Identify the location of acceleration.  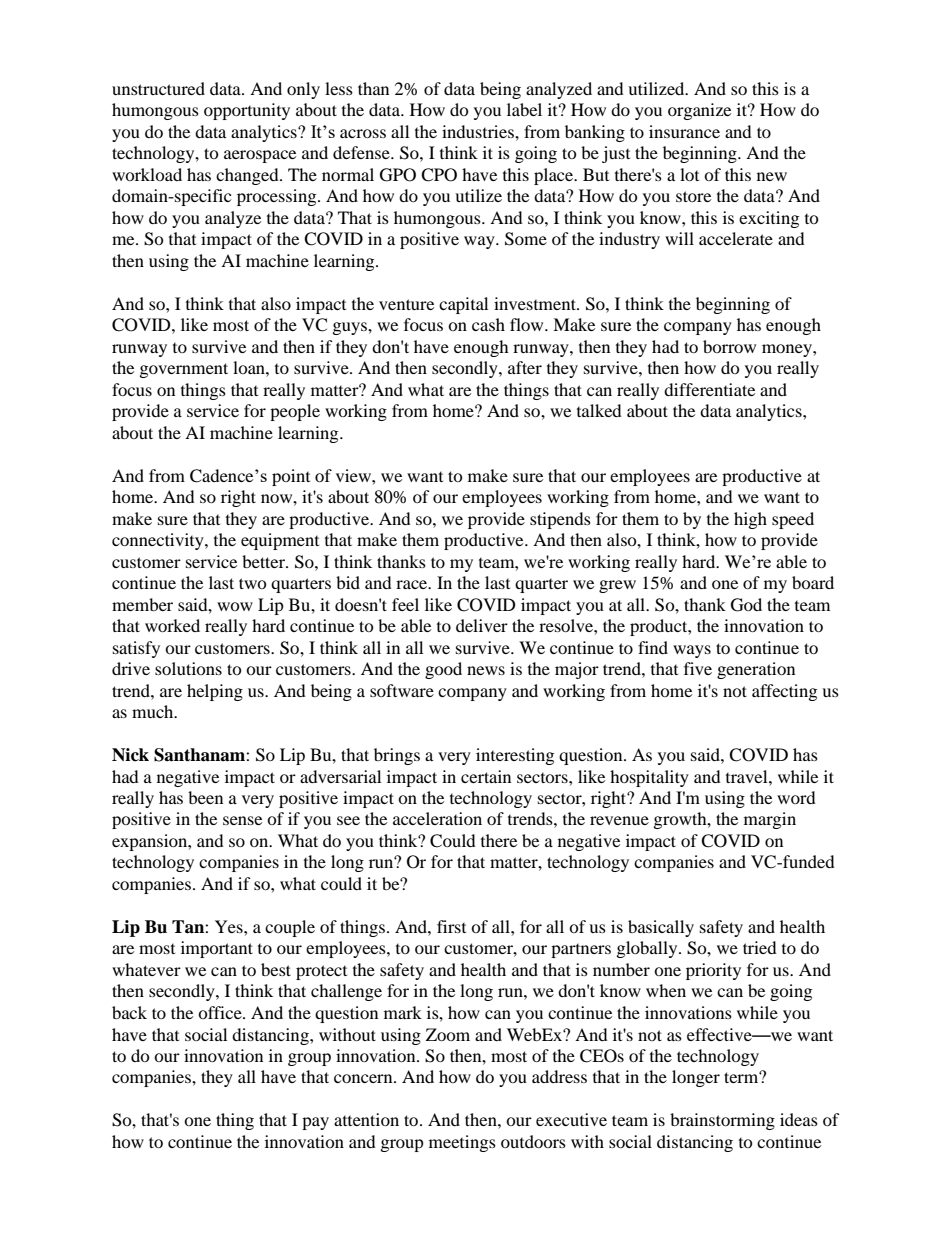
(437, 818).
